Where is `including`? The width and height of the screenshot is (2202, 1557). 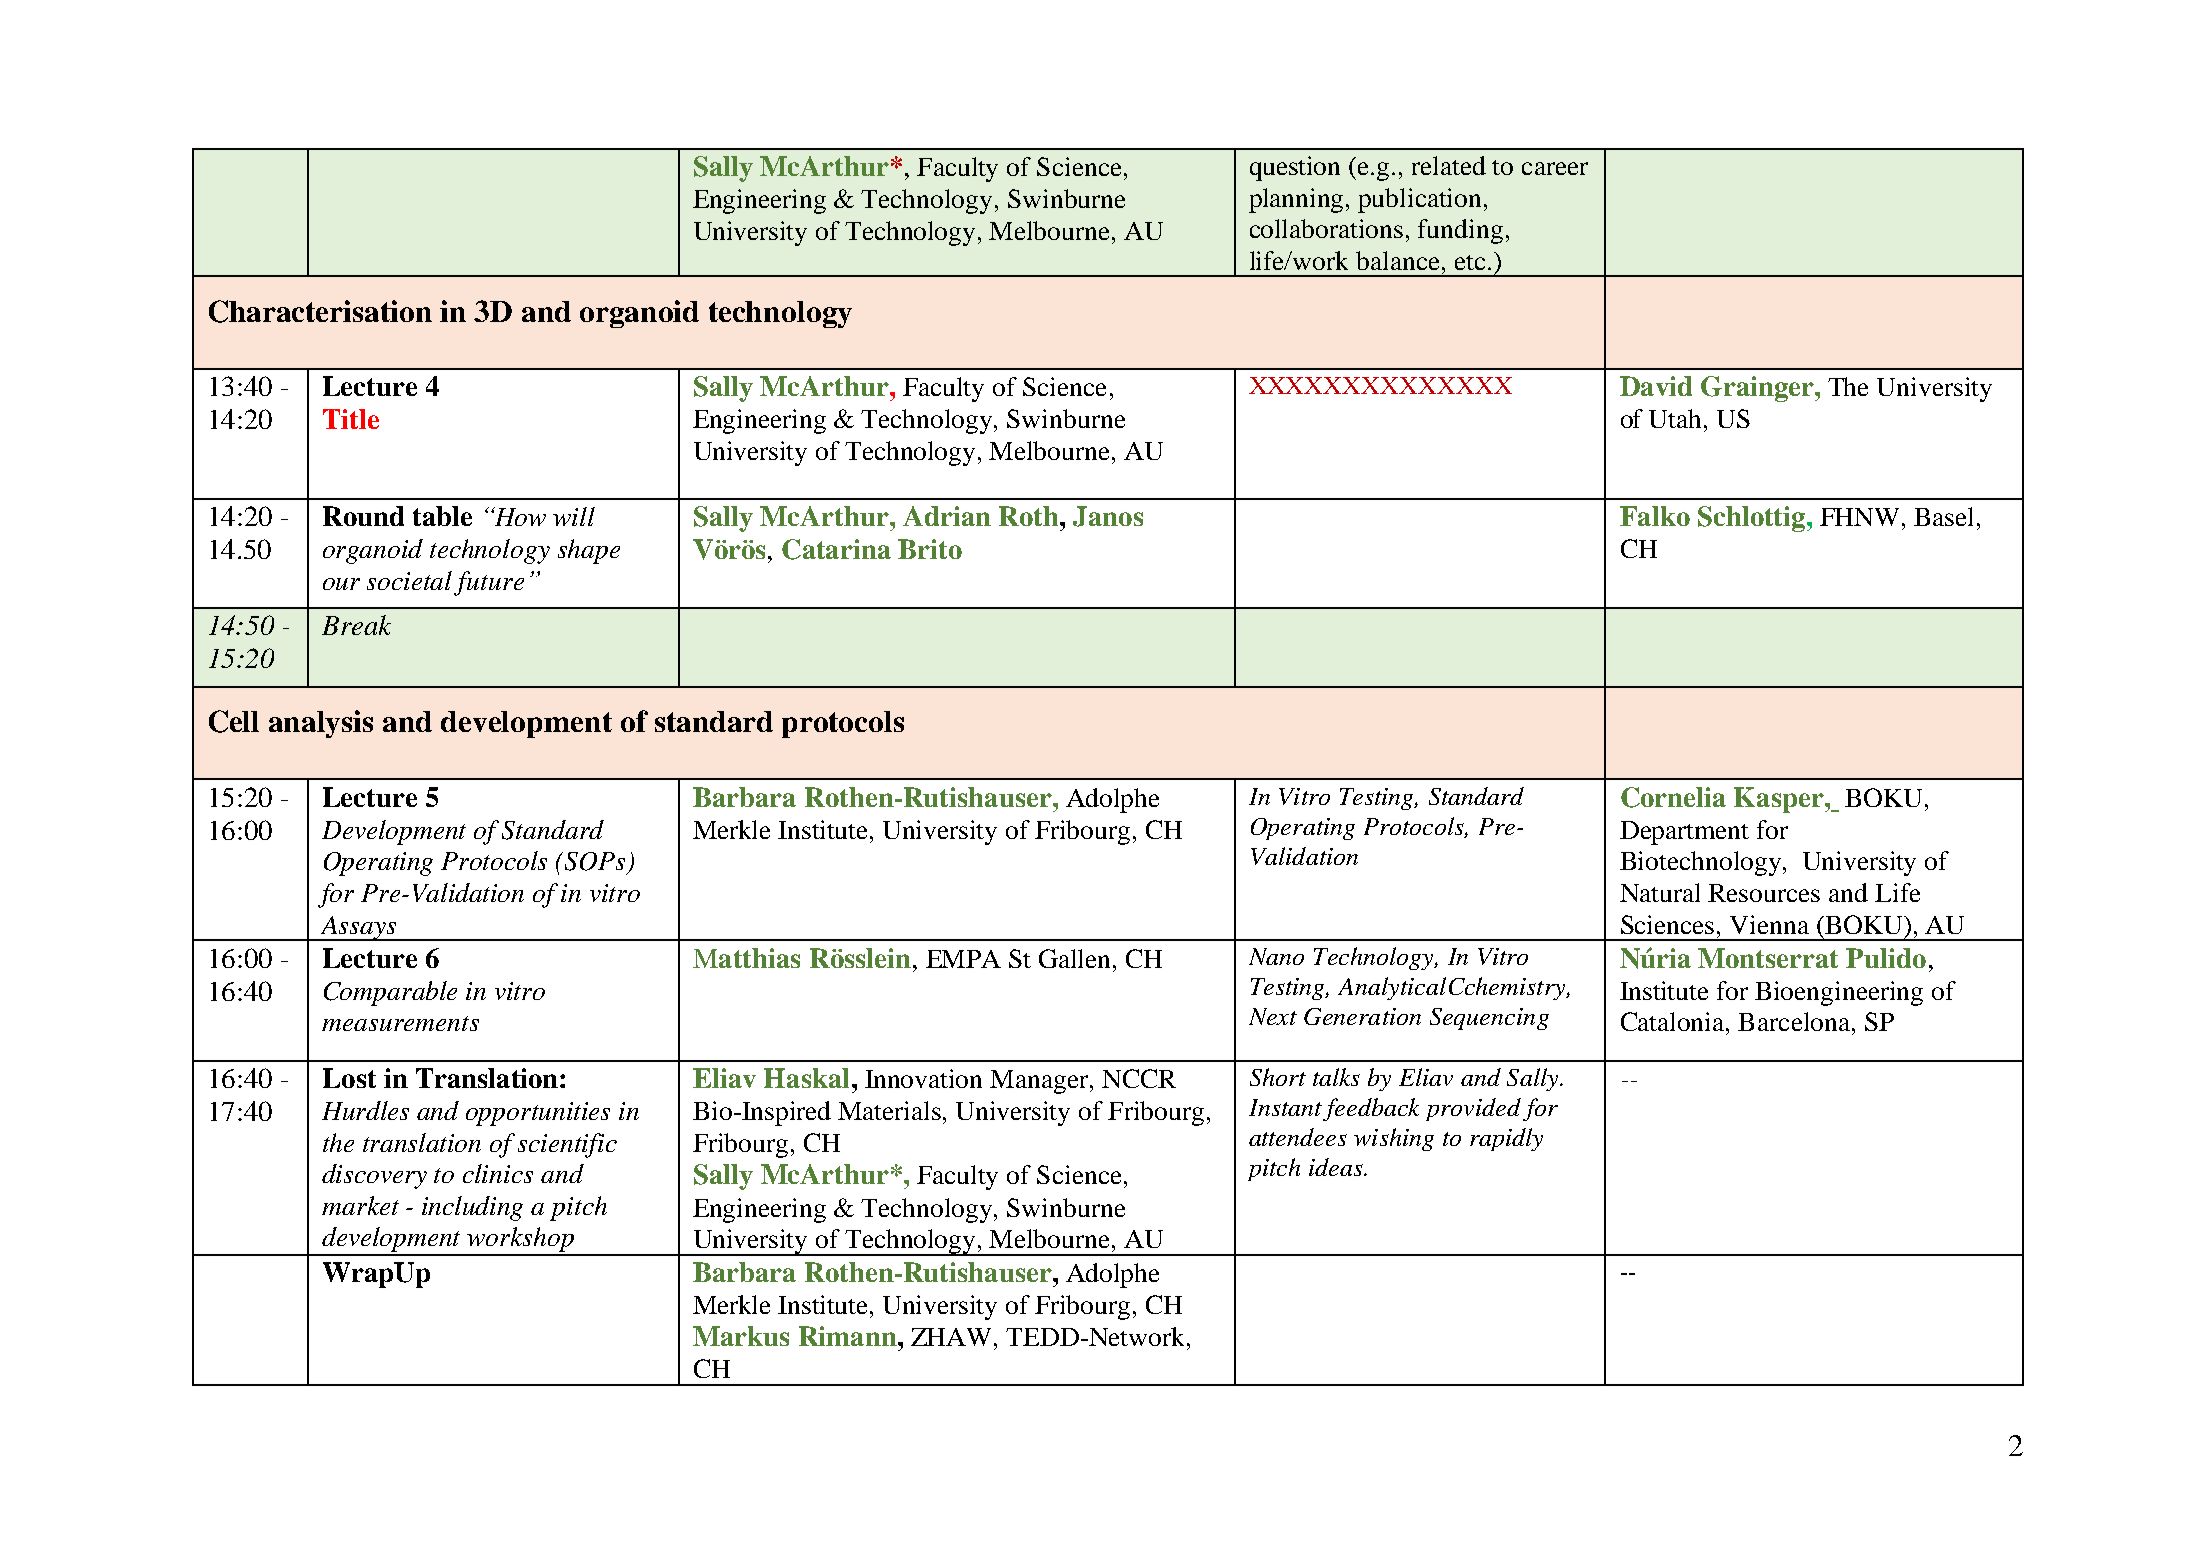
including is located at coordinates (472, 1208).
